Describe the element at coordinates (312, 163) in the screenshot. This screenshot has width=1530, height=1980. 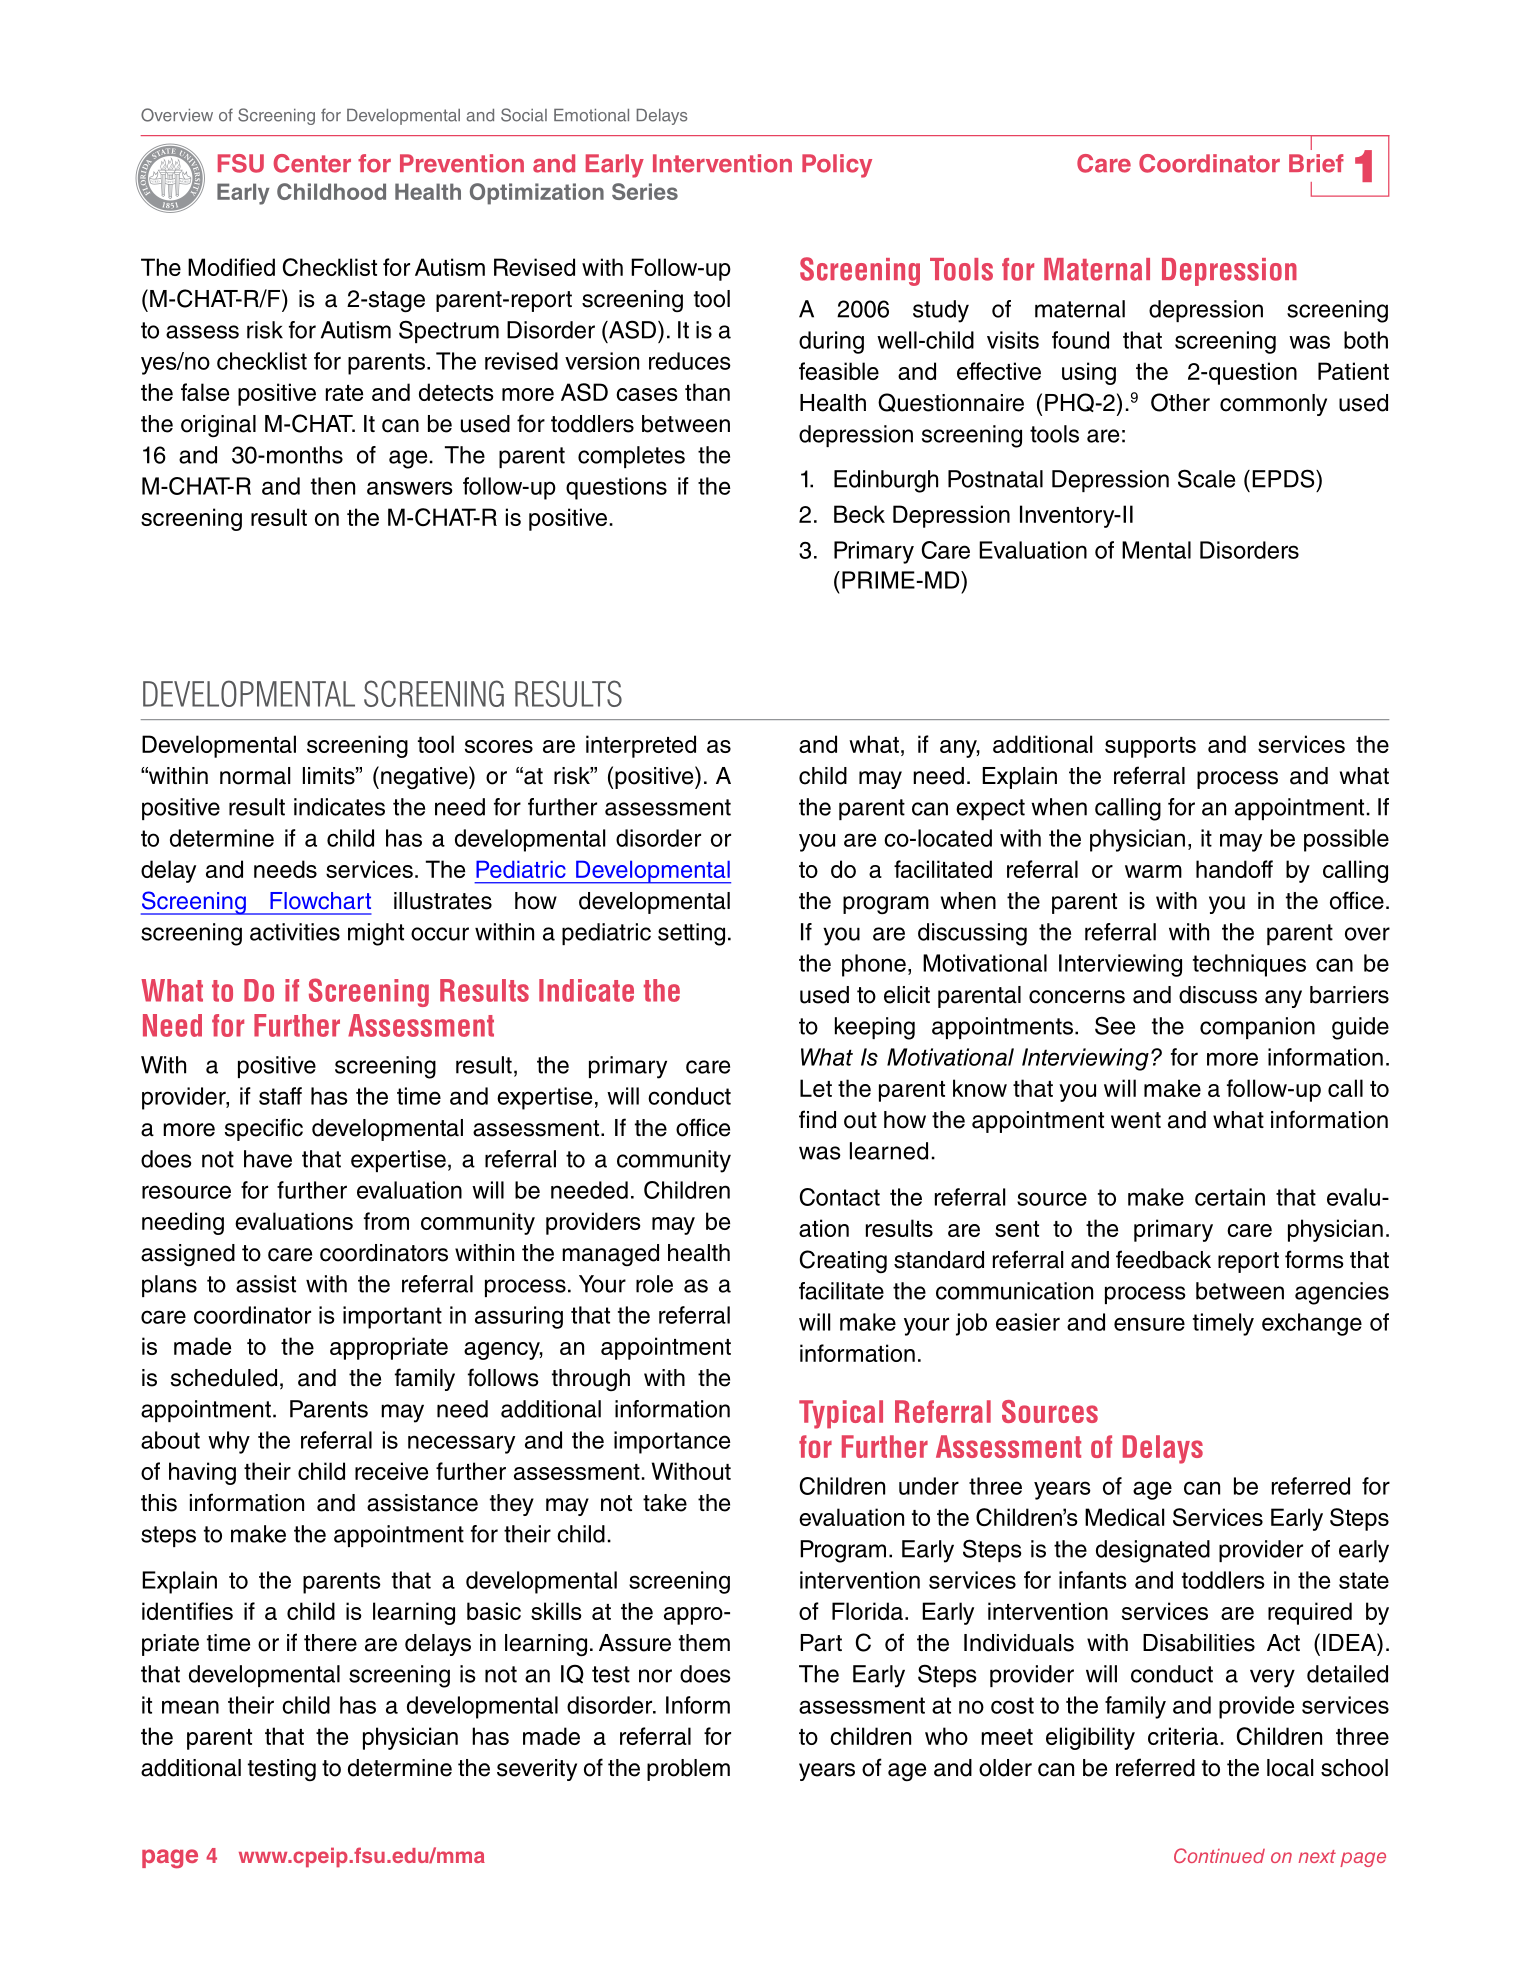
I see `Center` at that location.
